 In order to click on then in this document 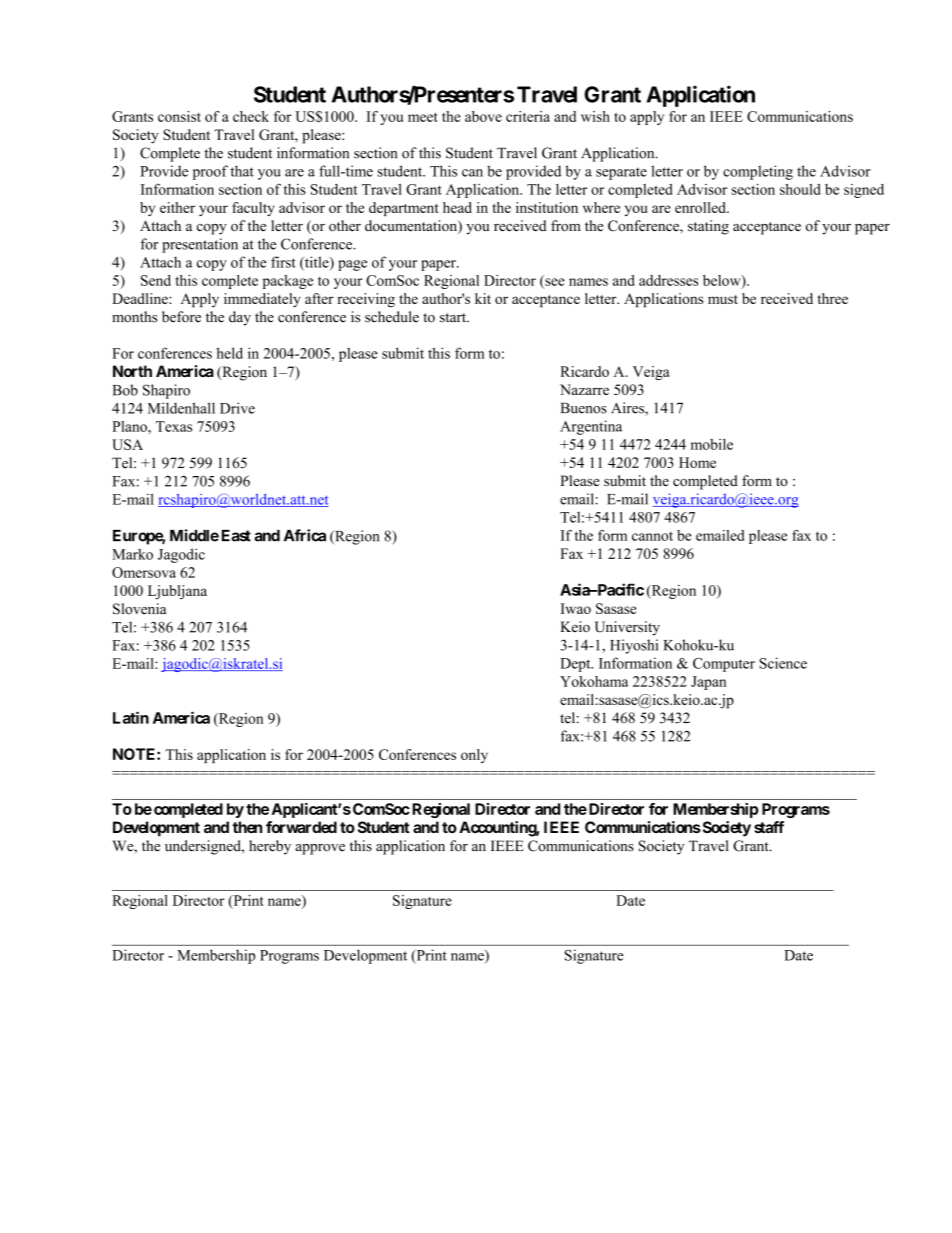, I will do `click(247, 827)`.
